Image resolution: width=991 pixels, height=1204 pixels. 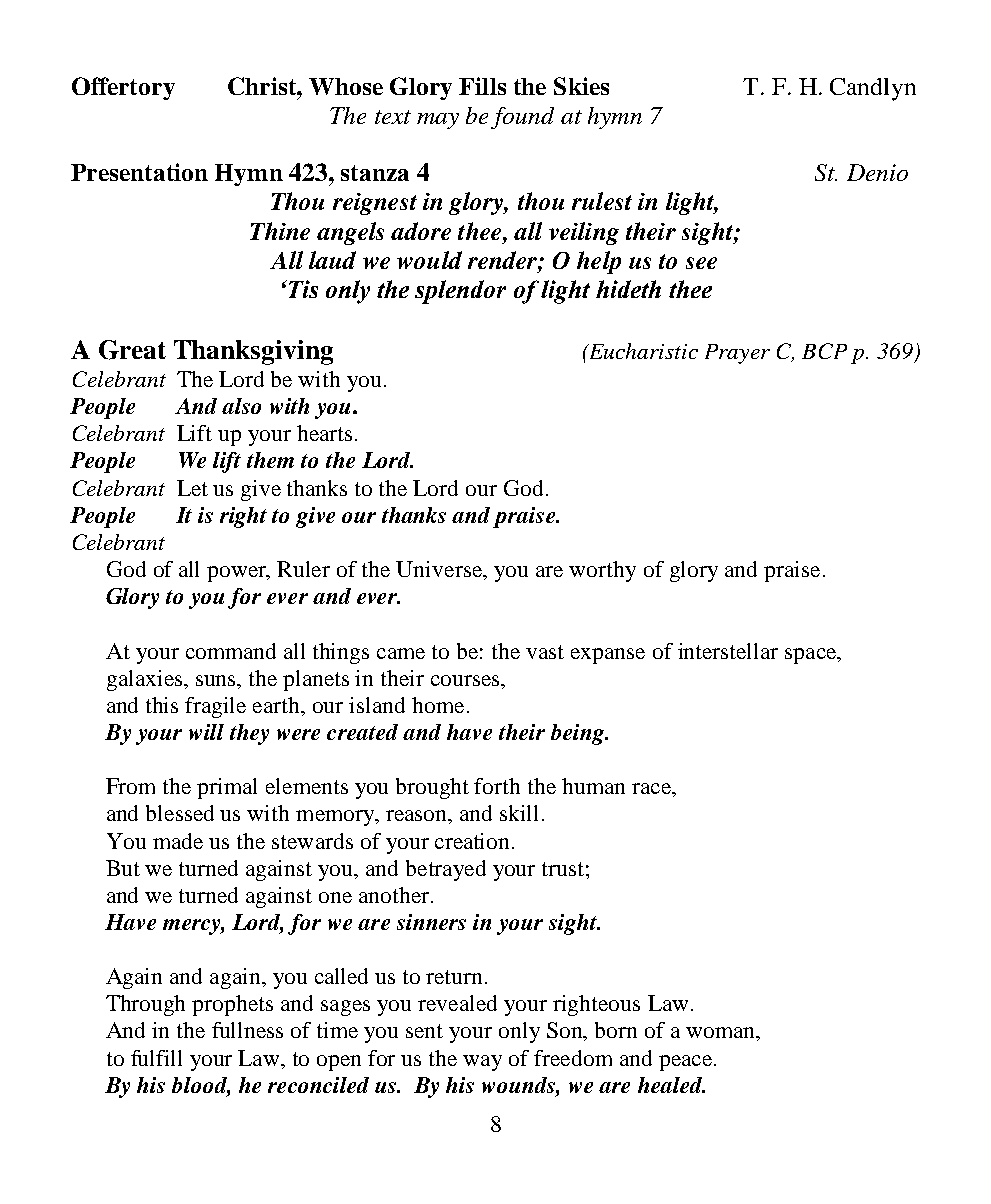 I want to click on creation, so click(x=474, y=841).
